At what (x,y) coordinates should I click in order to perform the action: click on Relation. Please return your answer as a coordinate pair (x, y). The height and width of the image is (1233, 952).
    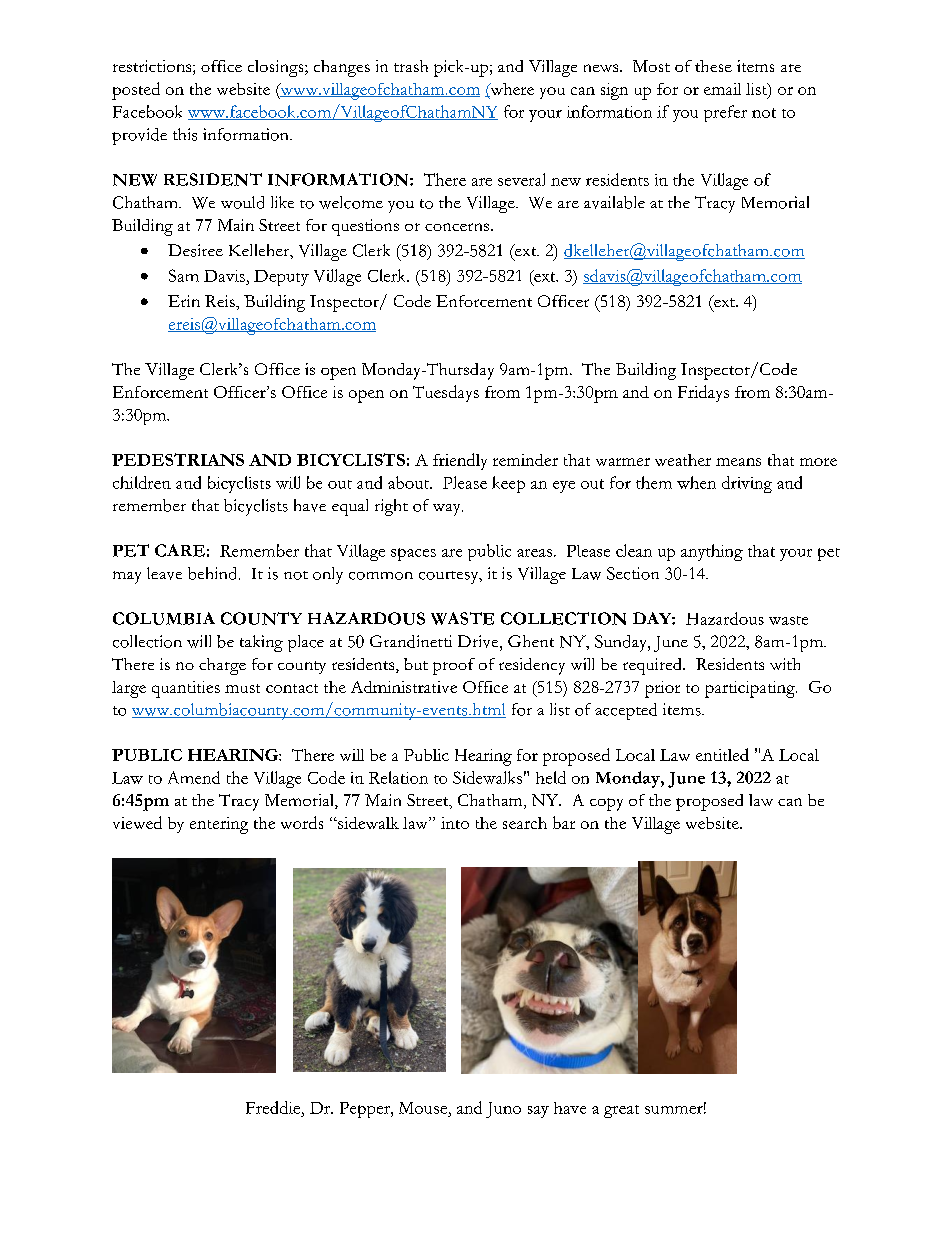
    Looking at the image, I should click on (398, 777).
